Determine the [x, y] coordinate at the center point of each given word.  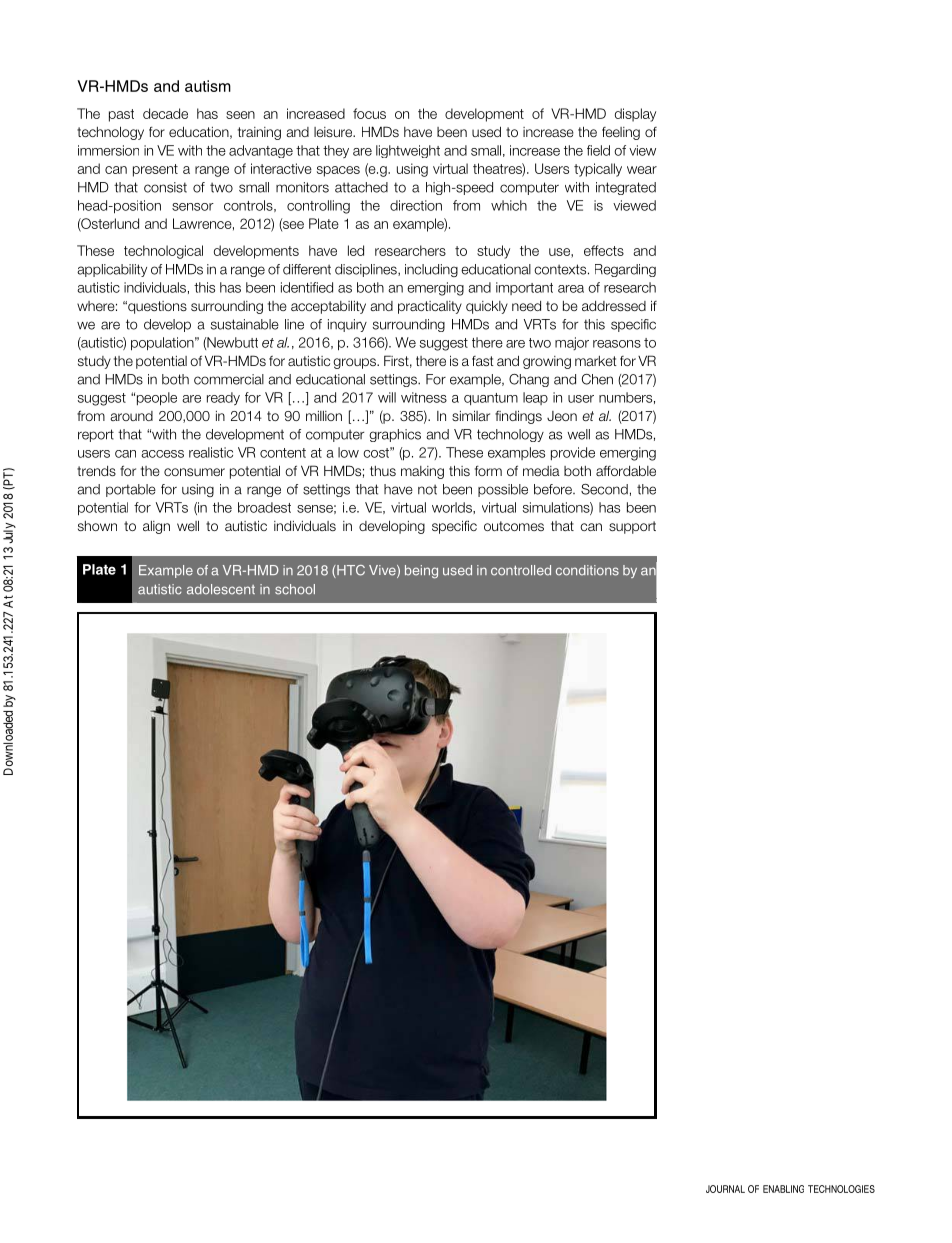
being [421, 572]
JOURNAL [725, 1189]
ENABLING [783, 1189]
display [635, 115]
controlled [521, 570]
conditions [587, 570]
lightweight [408, 151]
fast [483, 361]
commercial [229, 379]
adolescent [221, 589]
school [295, 589]
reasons [617, 344]
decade [165, 113]
